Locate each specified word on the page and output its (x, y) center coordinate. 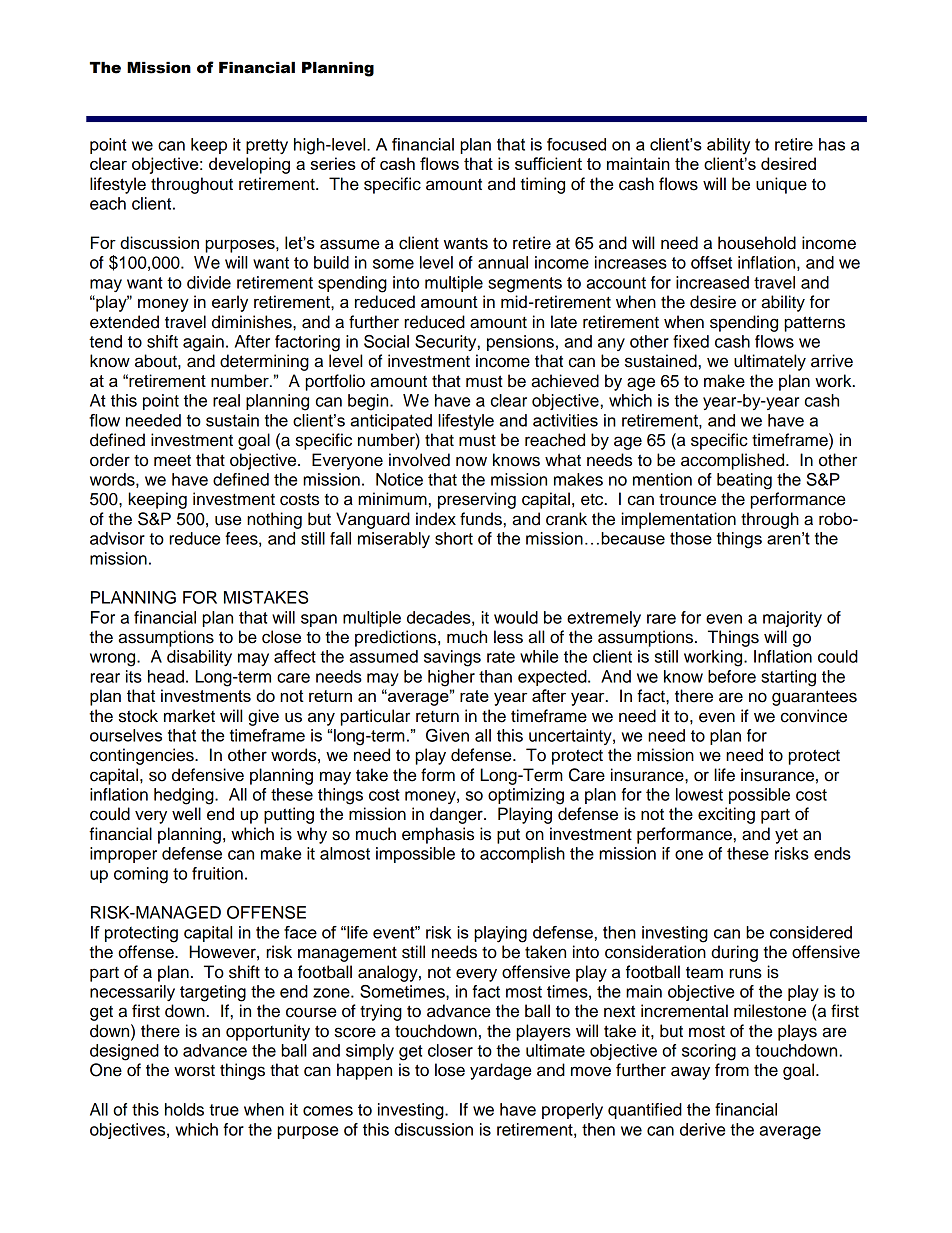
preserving (477, 500)
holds (184, 1109)
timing (542, 185)
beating (744, 481)
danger (457, 815)
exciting (726, 815)
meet (172, 461)
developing (249, 165)
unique (781, 185)
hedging (185, 796)
